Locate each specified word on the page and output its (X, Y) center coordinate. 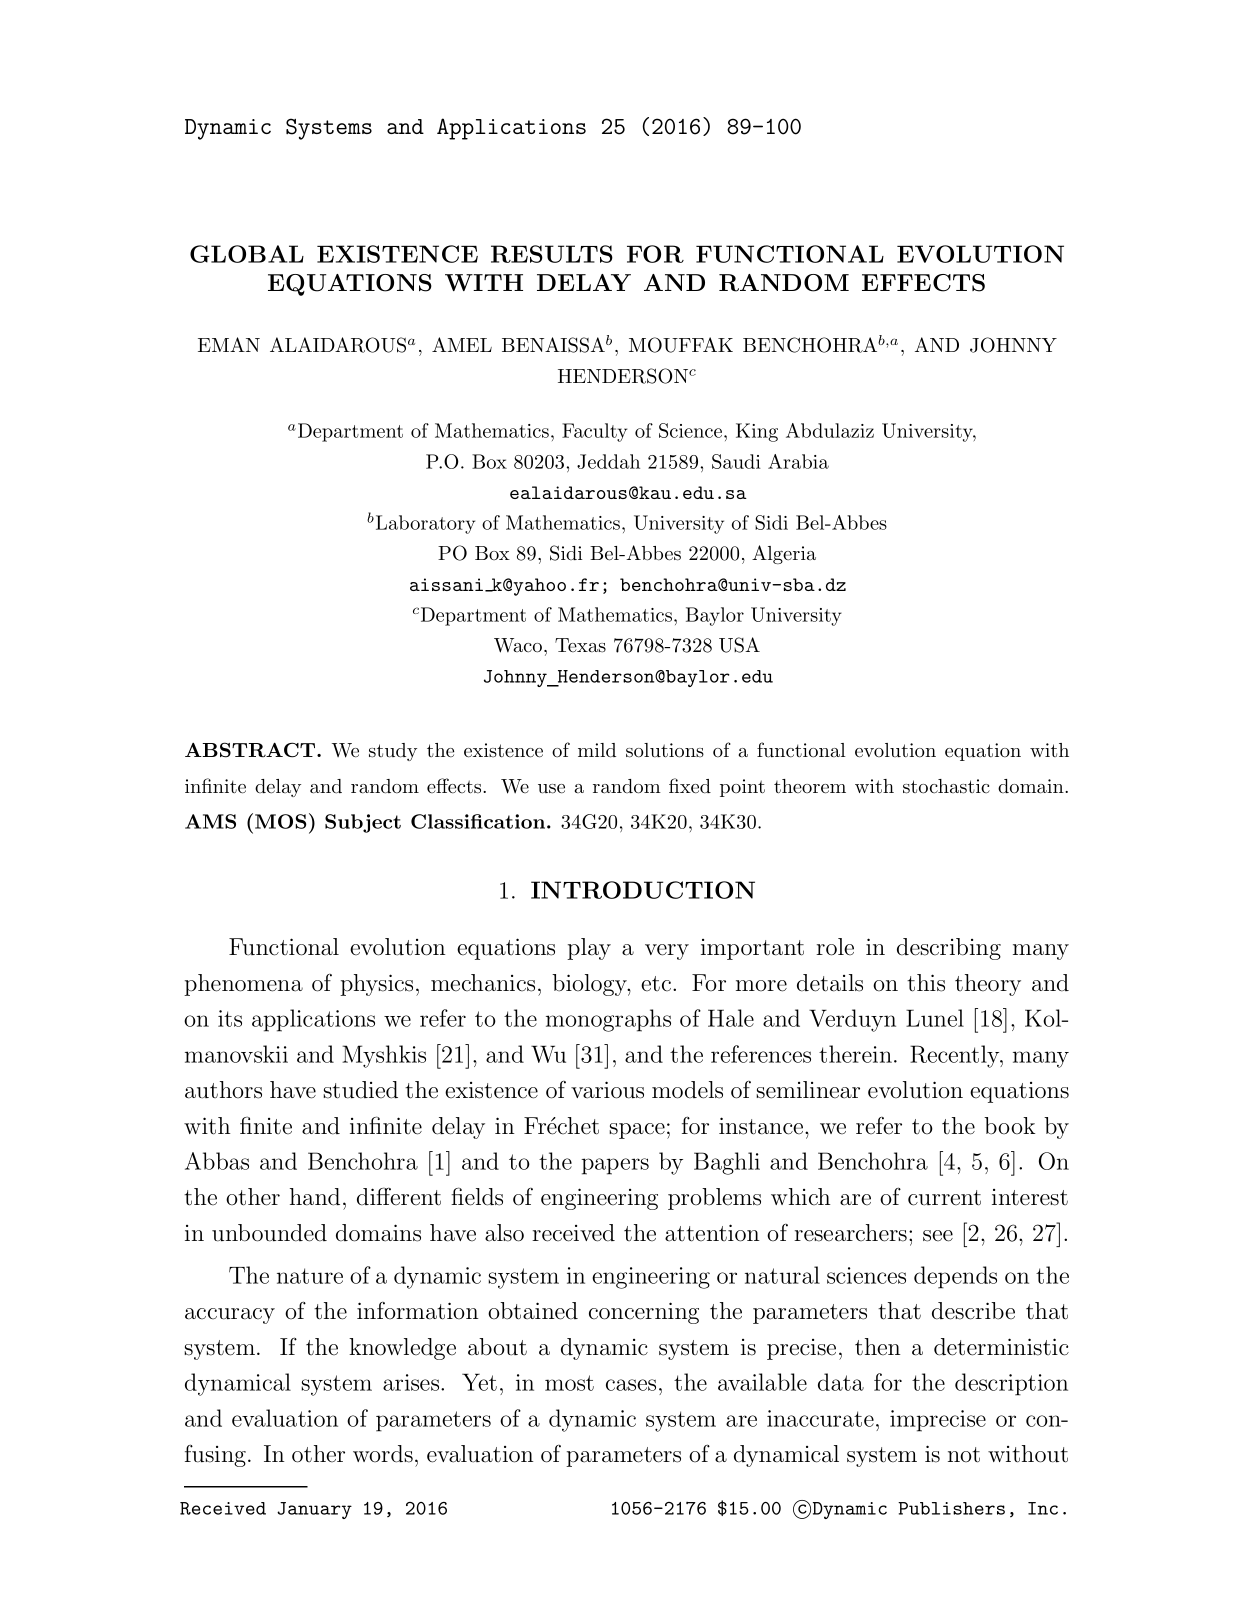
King (757, 432)
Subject (363, 823)
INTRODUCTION (643, 890)
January (314, 1510)
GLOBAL (247, 254)
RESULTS (552, 254)
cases (631, 1385)
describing (949, 949)
